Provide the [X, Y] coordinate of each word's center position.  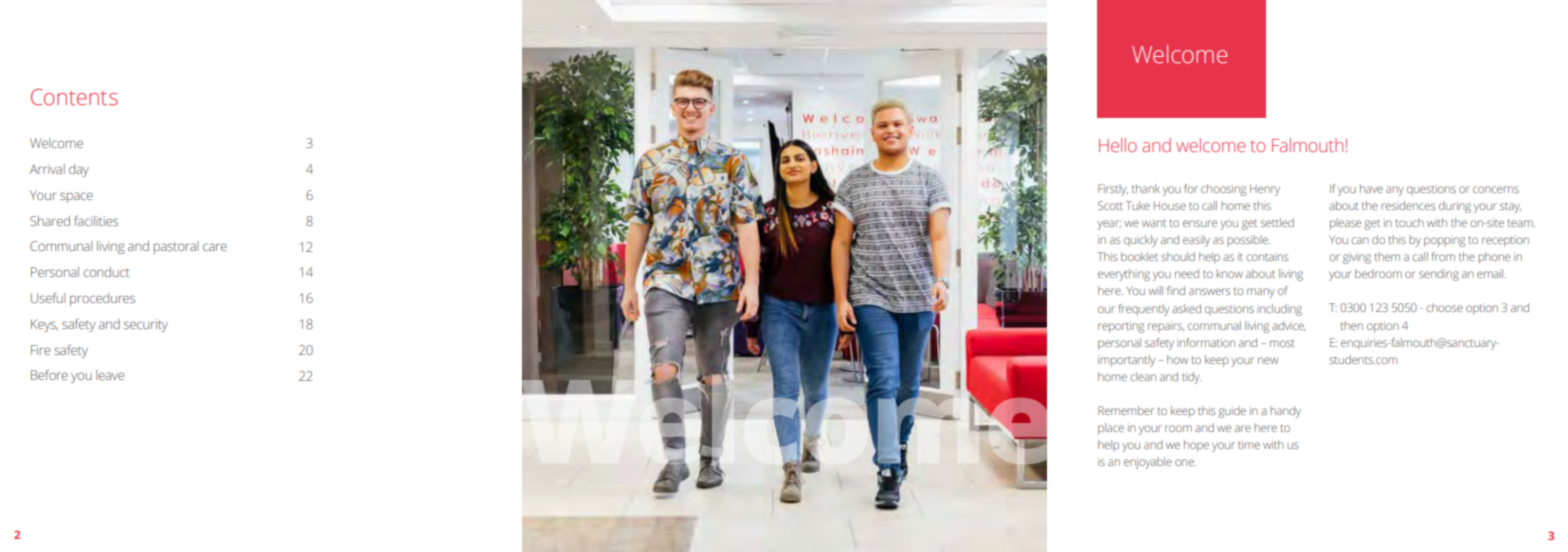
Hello [1118, 145]
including [1279, 310]
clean [1143, 376]
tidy [1192, 378]
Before [49, 375]
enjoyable [1148, 463]
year [1109, 225]
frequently [1144, 310]
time [1249, 444]
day [79, 170]
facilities [96, 221]
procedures [102, 299]
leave [110, 375]
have [1371, 188]
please [1345, 224]
